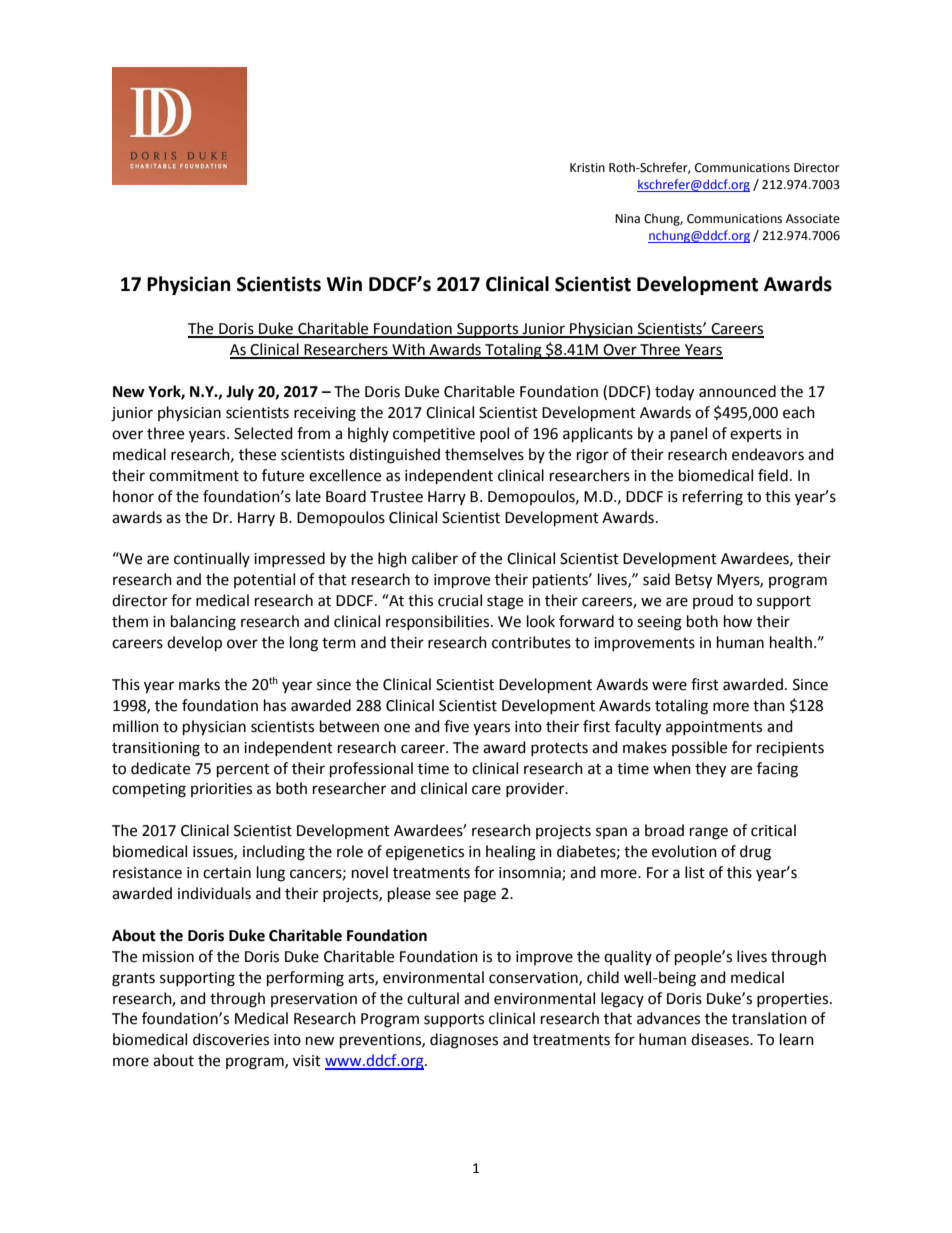  Describe the element at coordinates (307, 1061) in the screenshot. I see `visit` at that location.
